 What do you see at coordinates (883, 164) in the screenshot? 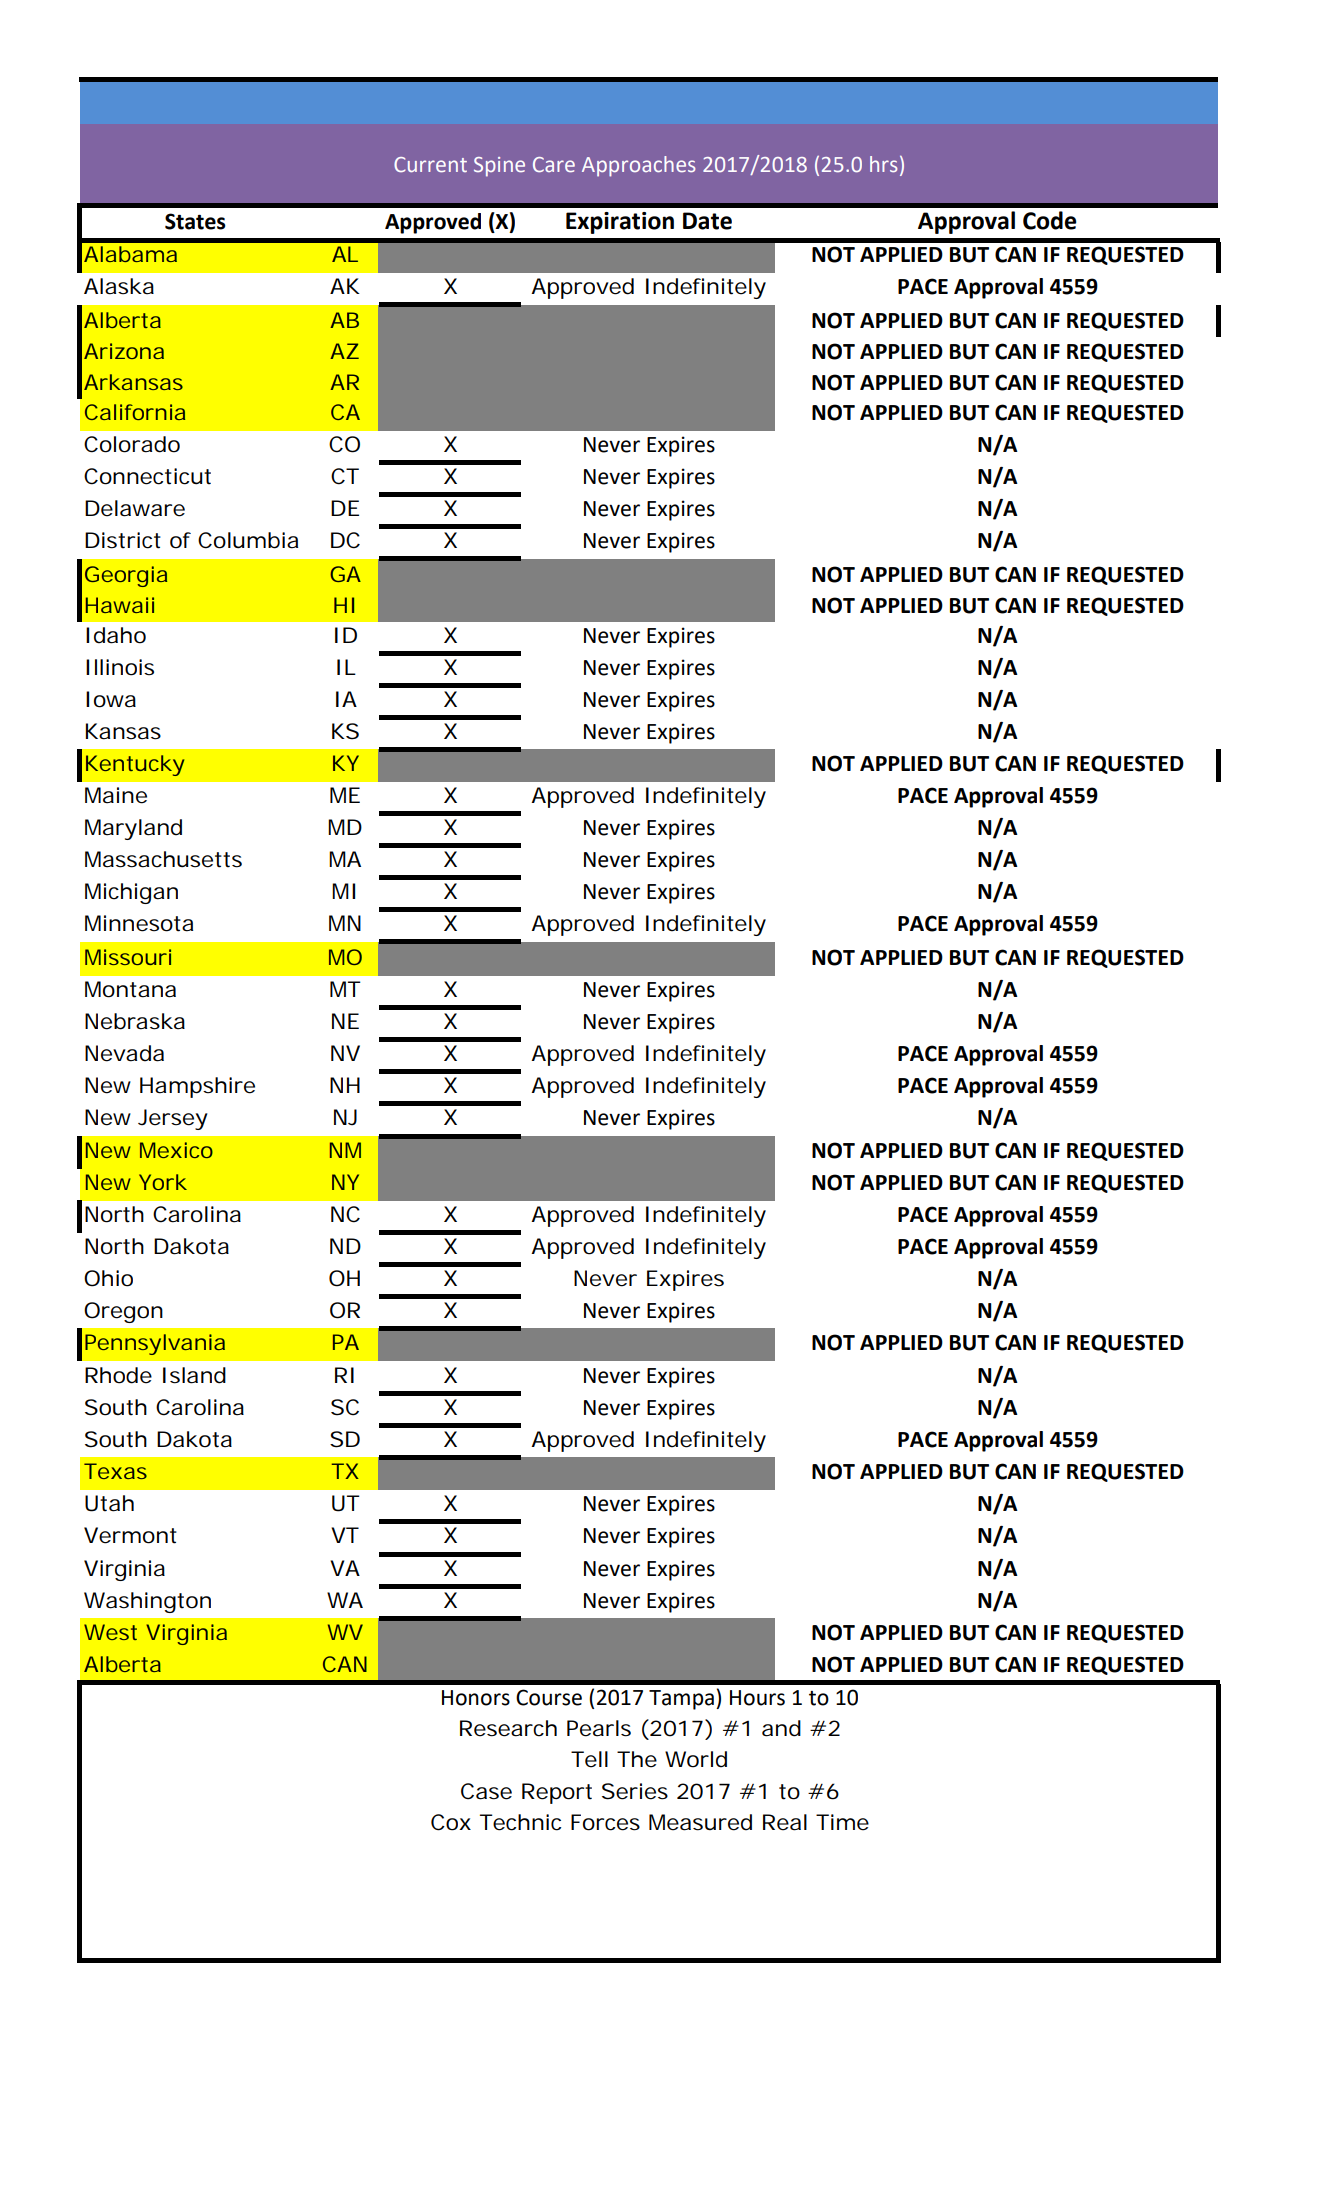
I see `hrs` at bounding box center [883, 164].
